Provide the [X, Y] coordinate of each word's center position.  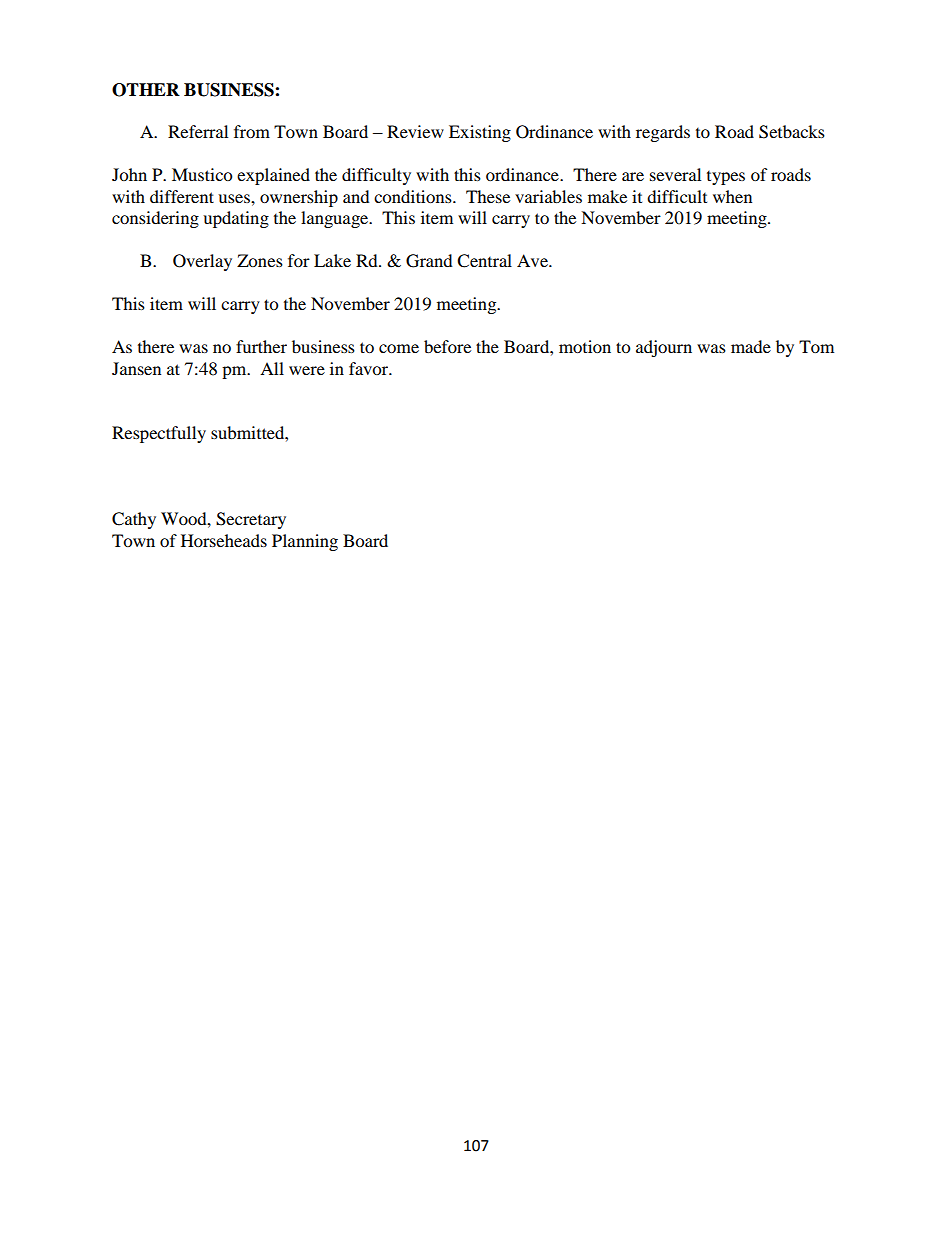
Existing [480, 133]
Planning [305, 542]
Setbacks [792, 132]
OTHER [146, 90]
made [751, 346]
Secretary [251, 520]
